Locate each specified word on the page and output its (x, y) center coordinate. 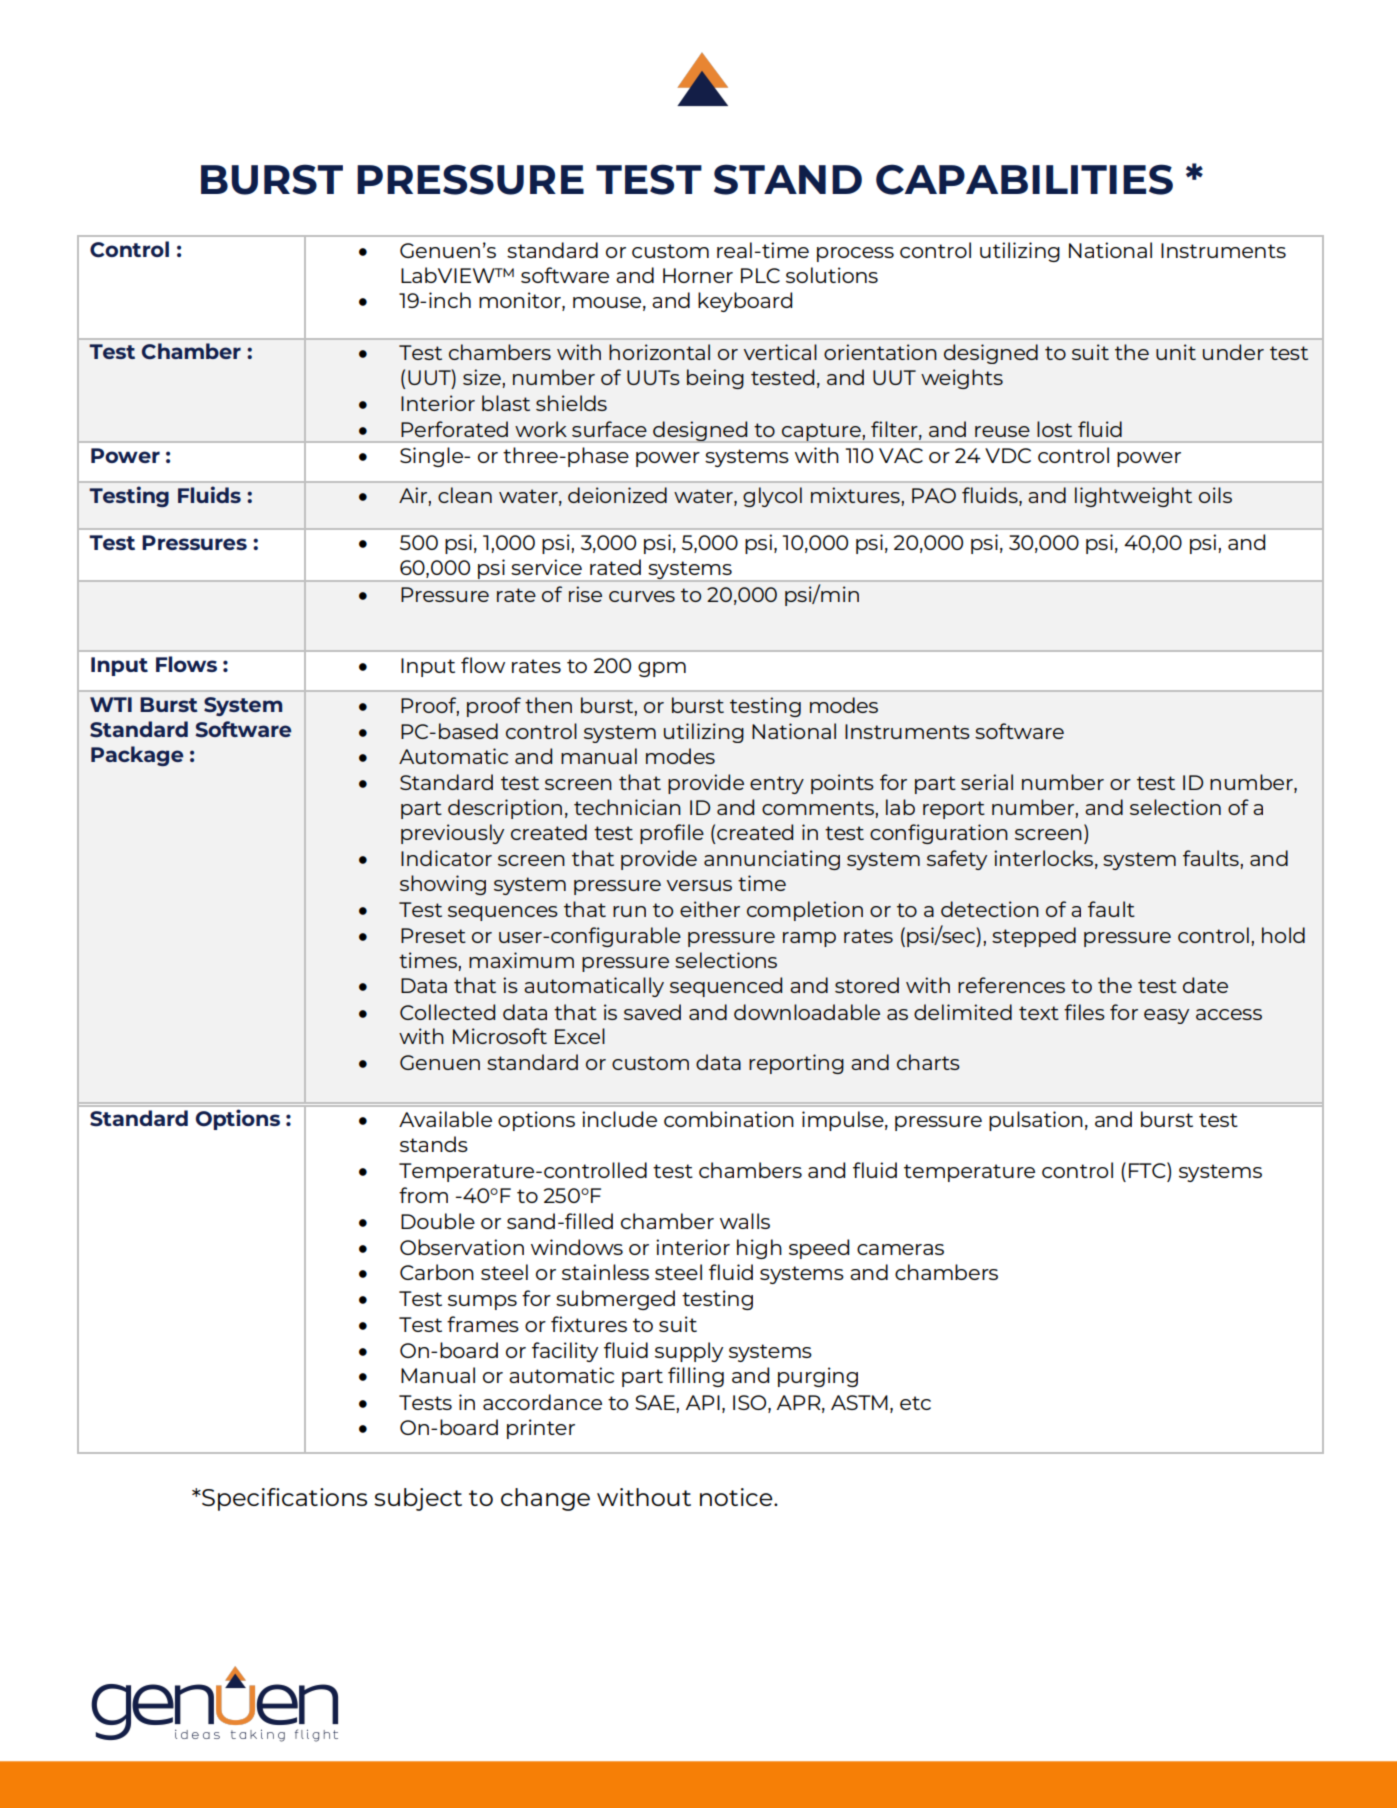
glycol (772, 497)
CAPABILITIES (1024, 179)
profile (672, 834)
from (423, 1195)
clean (465, 495)
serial (987, 782)
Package (137, 756)
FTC (1148, 1170)
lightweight (1133, 497)
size (482, 377)
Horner (698, 275)
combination (729, 1119)
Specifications (283, 1499)
